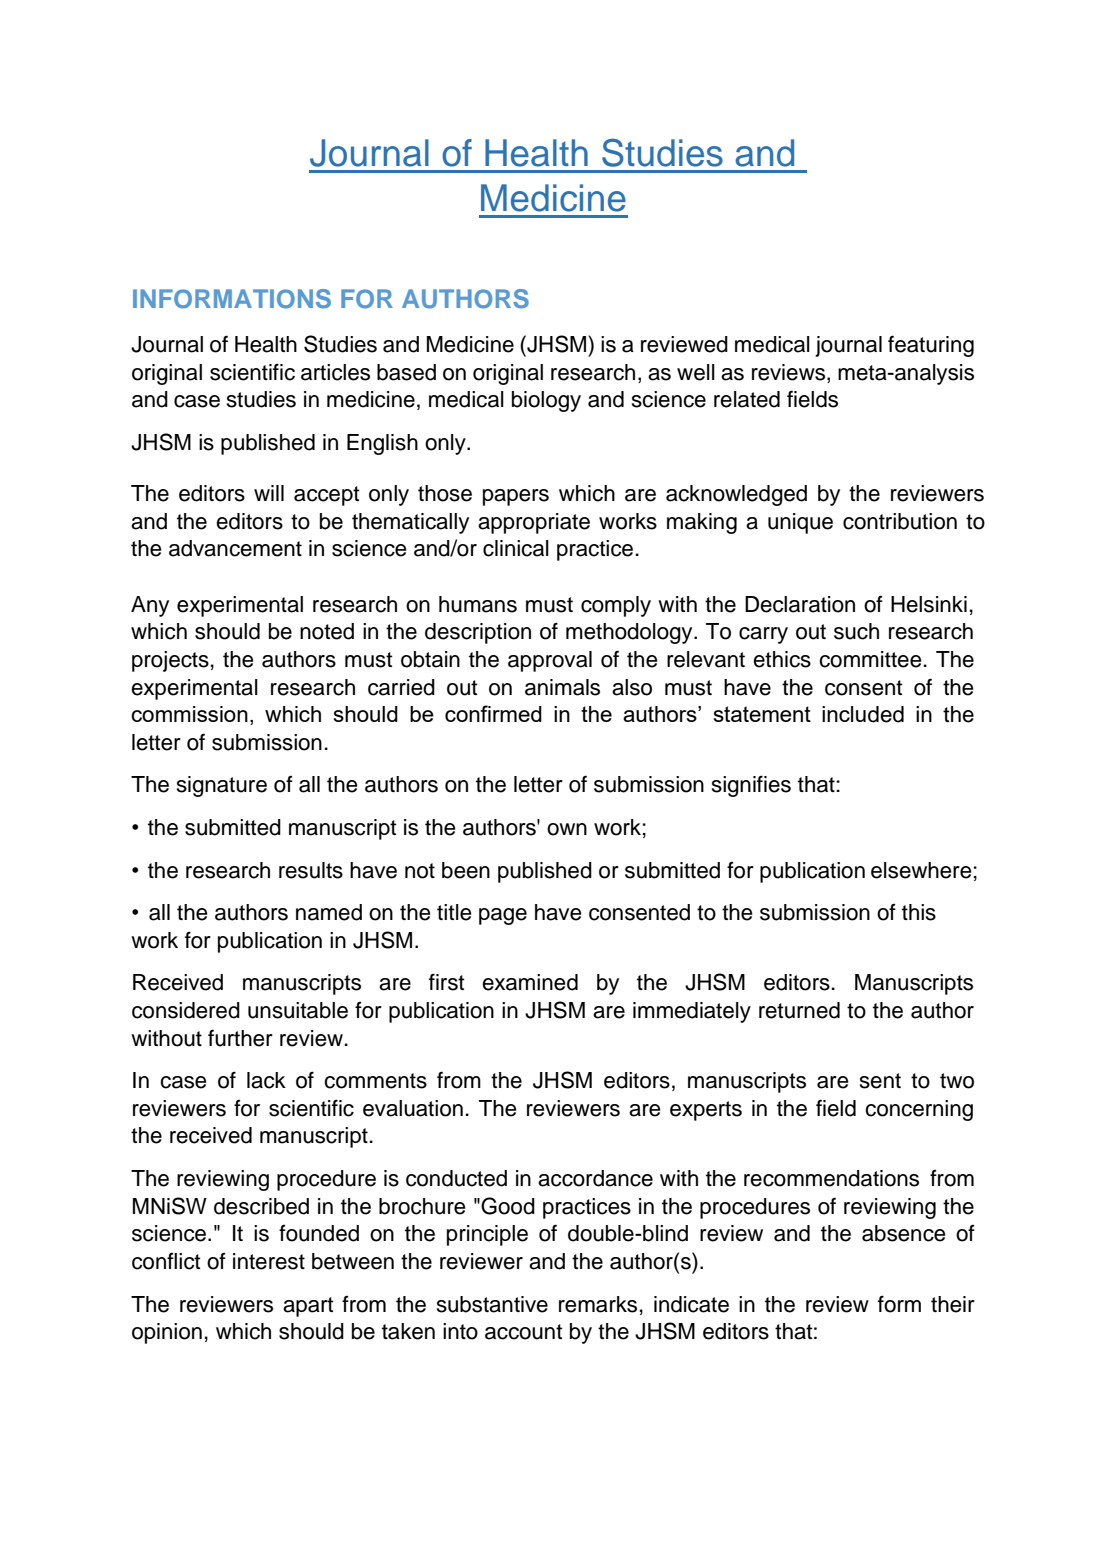 The height and width of the screenshot is (1564, 1106). What do you see at coordinates (335, 372) in the screenshot?
I see `articles` at bounding box center [335, 372].
